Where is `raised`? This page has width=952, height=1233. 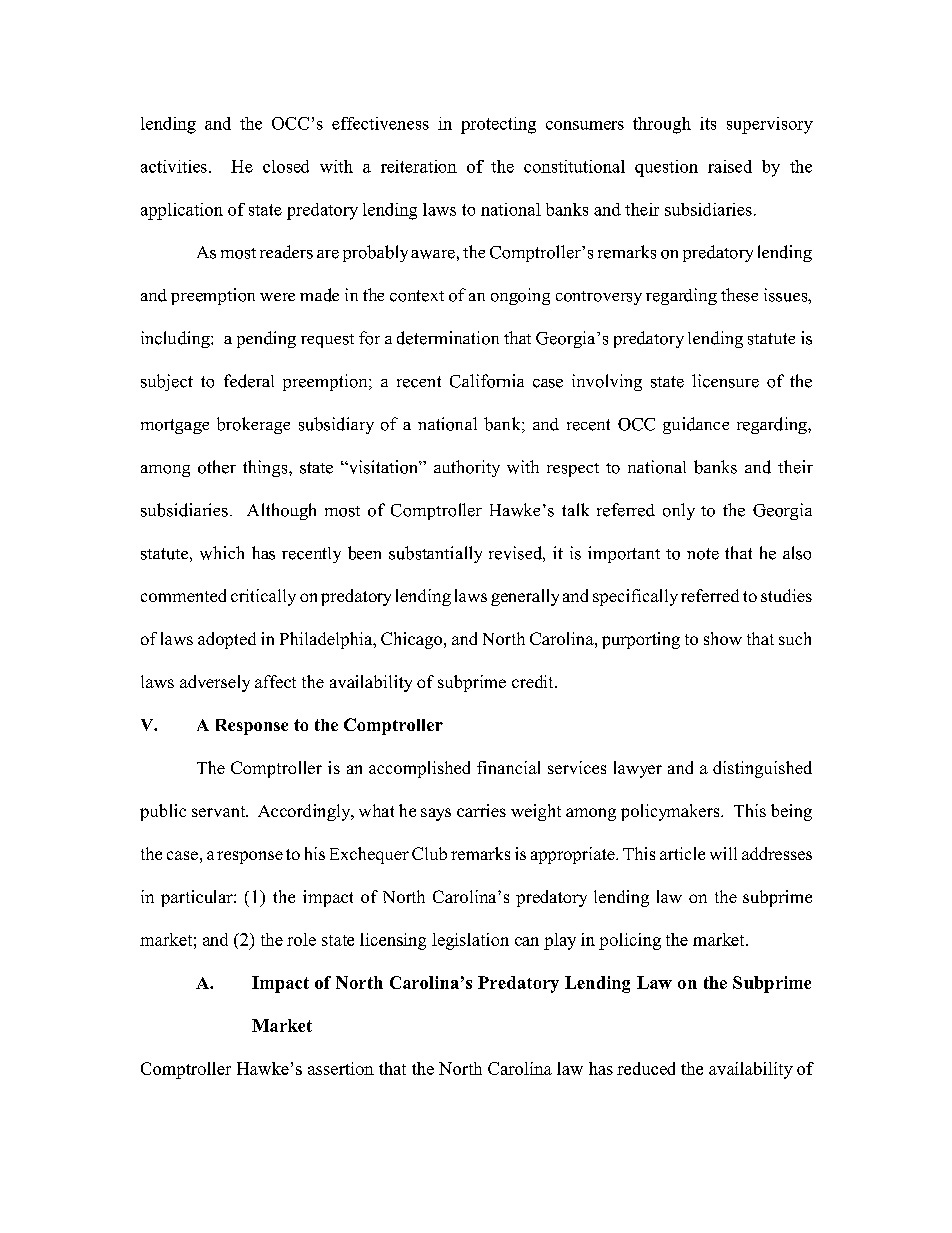
raised is located at coordinates (730, 166).
